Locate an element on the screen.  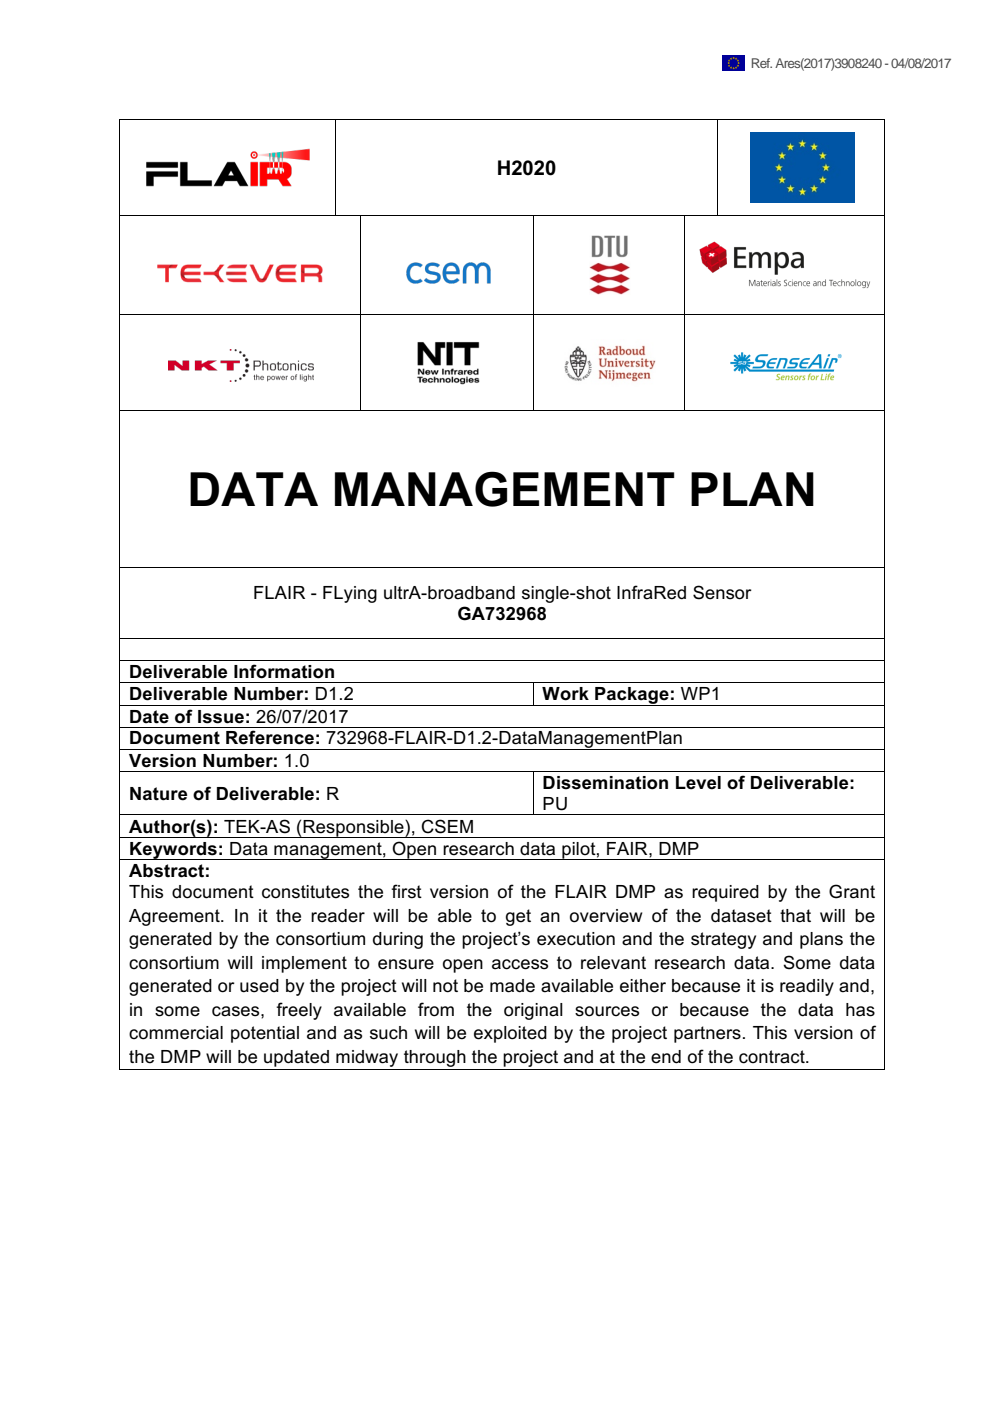
strategy is located at coordinates (723, 940).
